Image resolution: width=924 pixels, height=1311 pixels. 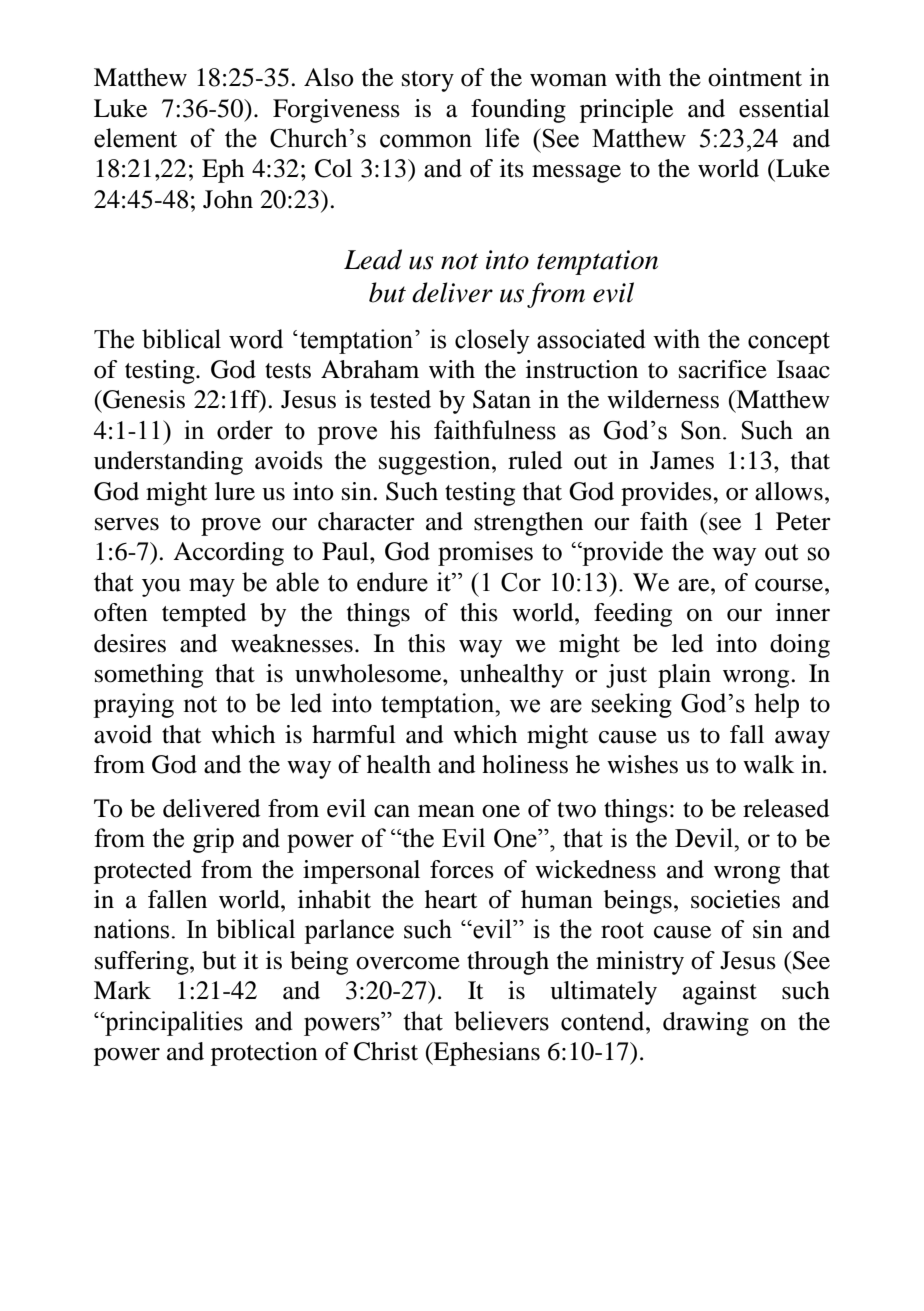 What do you see at coordinates (256, 339) in the document?
I see `word` at bounding box center [256, 339].
